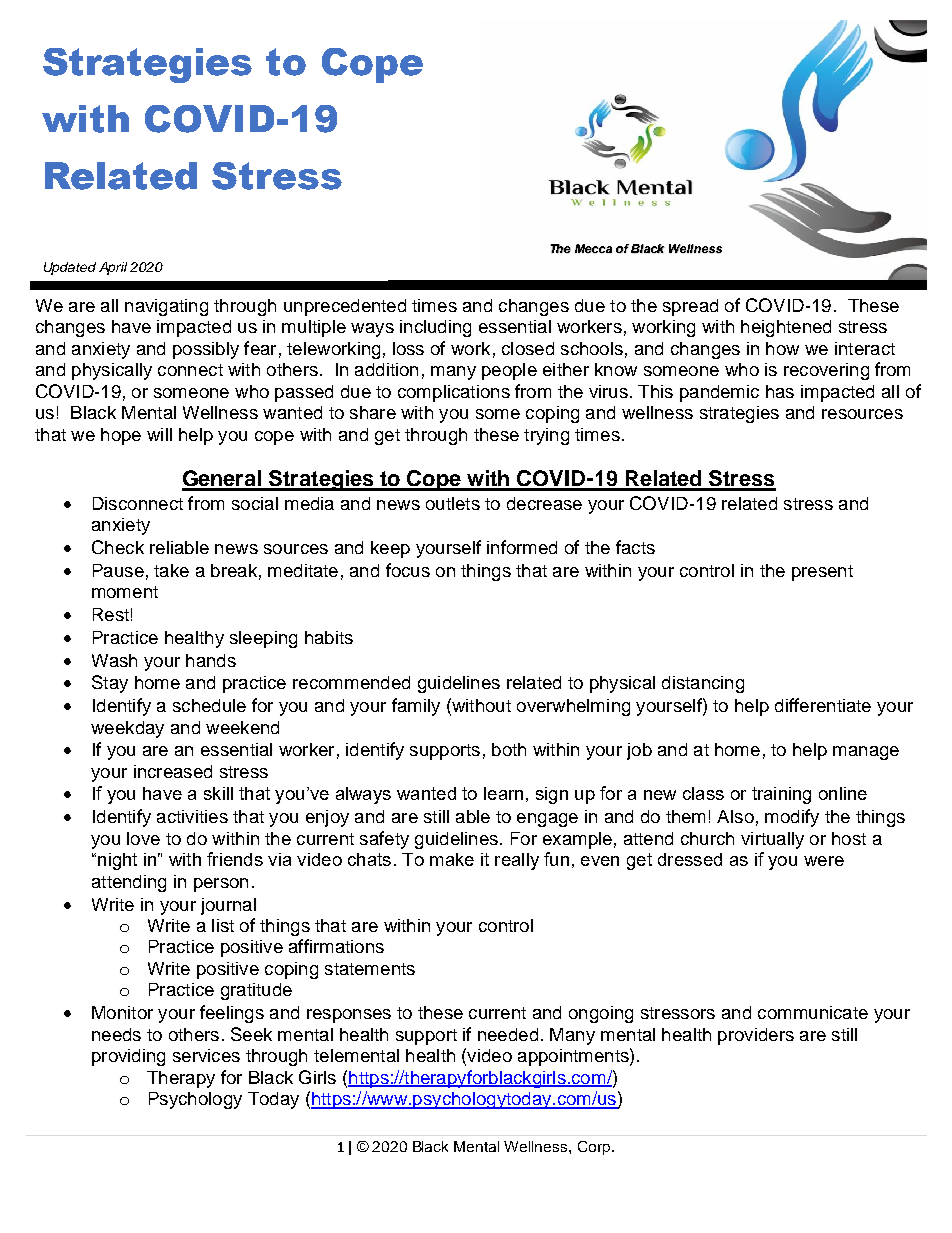 The image size is (952, 1233). What do you see at coordinates (594, 1148) in the screenshot?
I see `Corp` at bounding box center [594, 1148].
